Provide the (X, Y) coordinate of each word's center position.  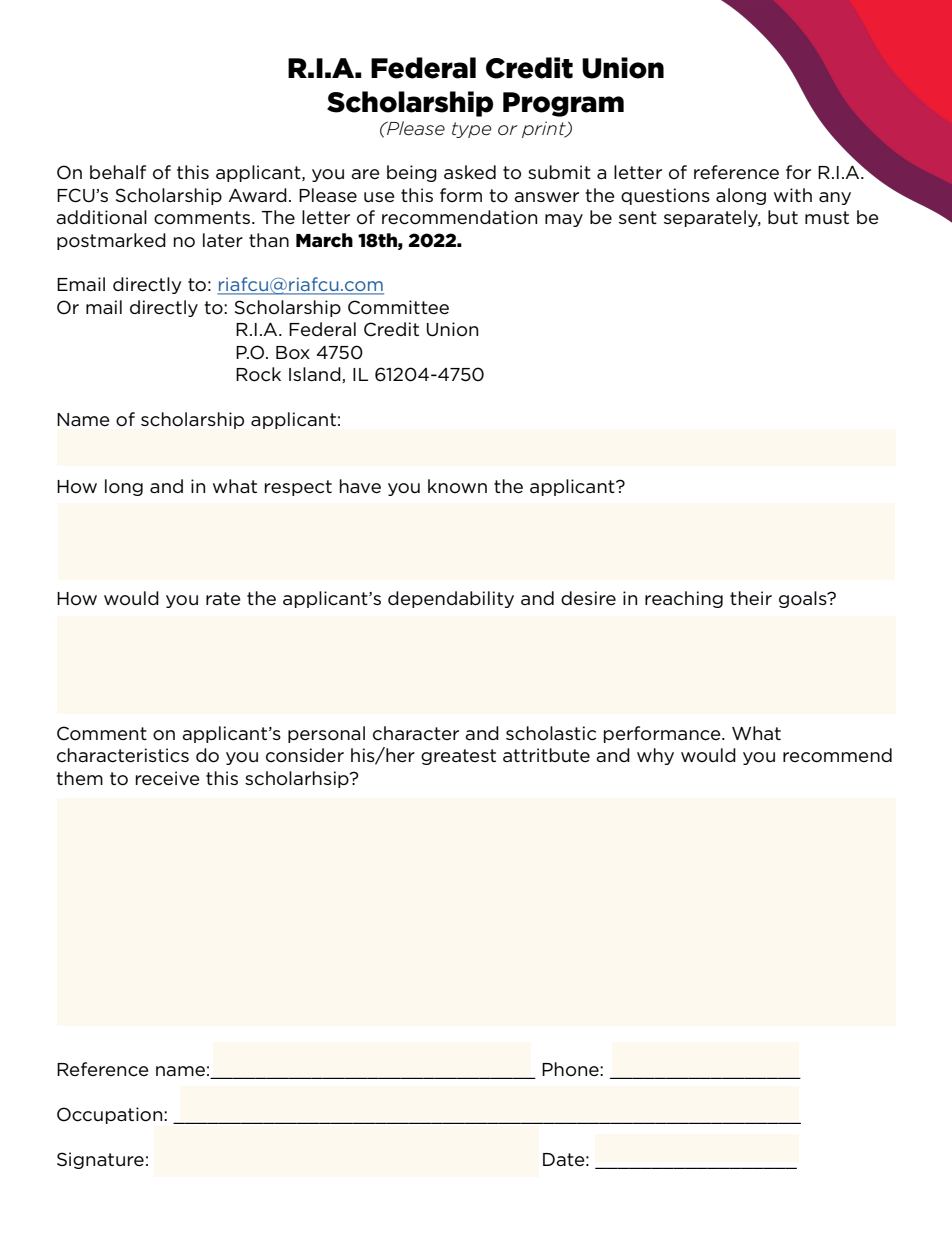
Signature (100, 1160)
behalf (118, 172)
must (827, 217)
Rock (258, 374)
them (79, 778)
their (751, 598)
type (471, 130)
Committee (398, 307)
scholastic (551, 733)
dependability (451, 599)
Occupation (111, 1115)
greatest (458, 757)
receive (168, 778)
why (655, 756)
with (793, 195)
